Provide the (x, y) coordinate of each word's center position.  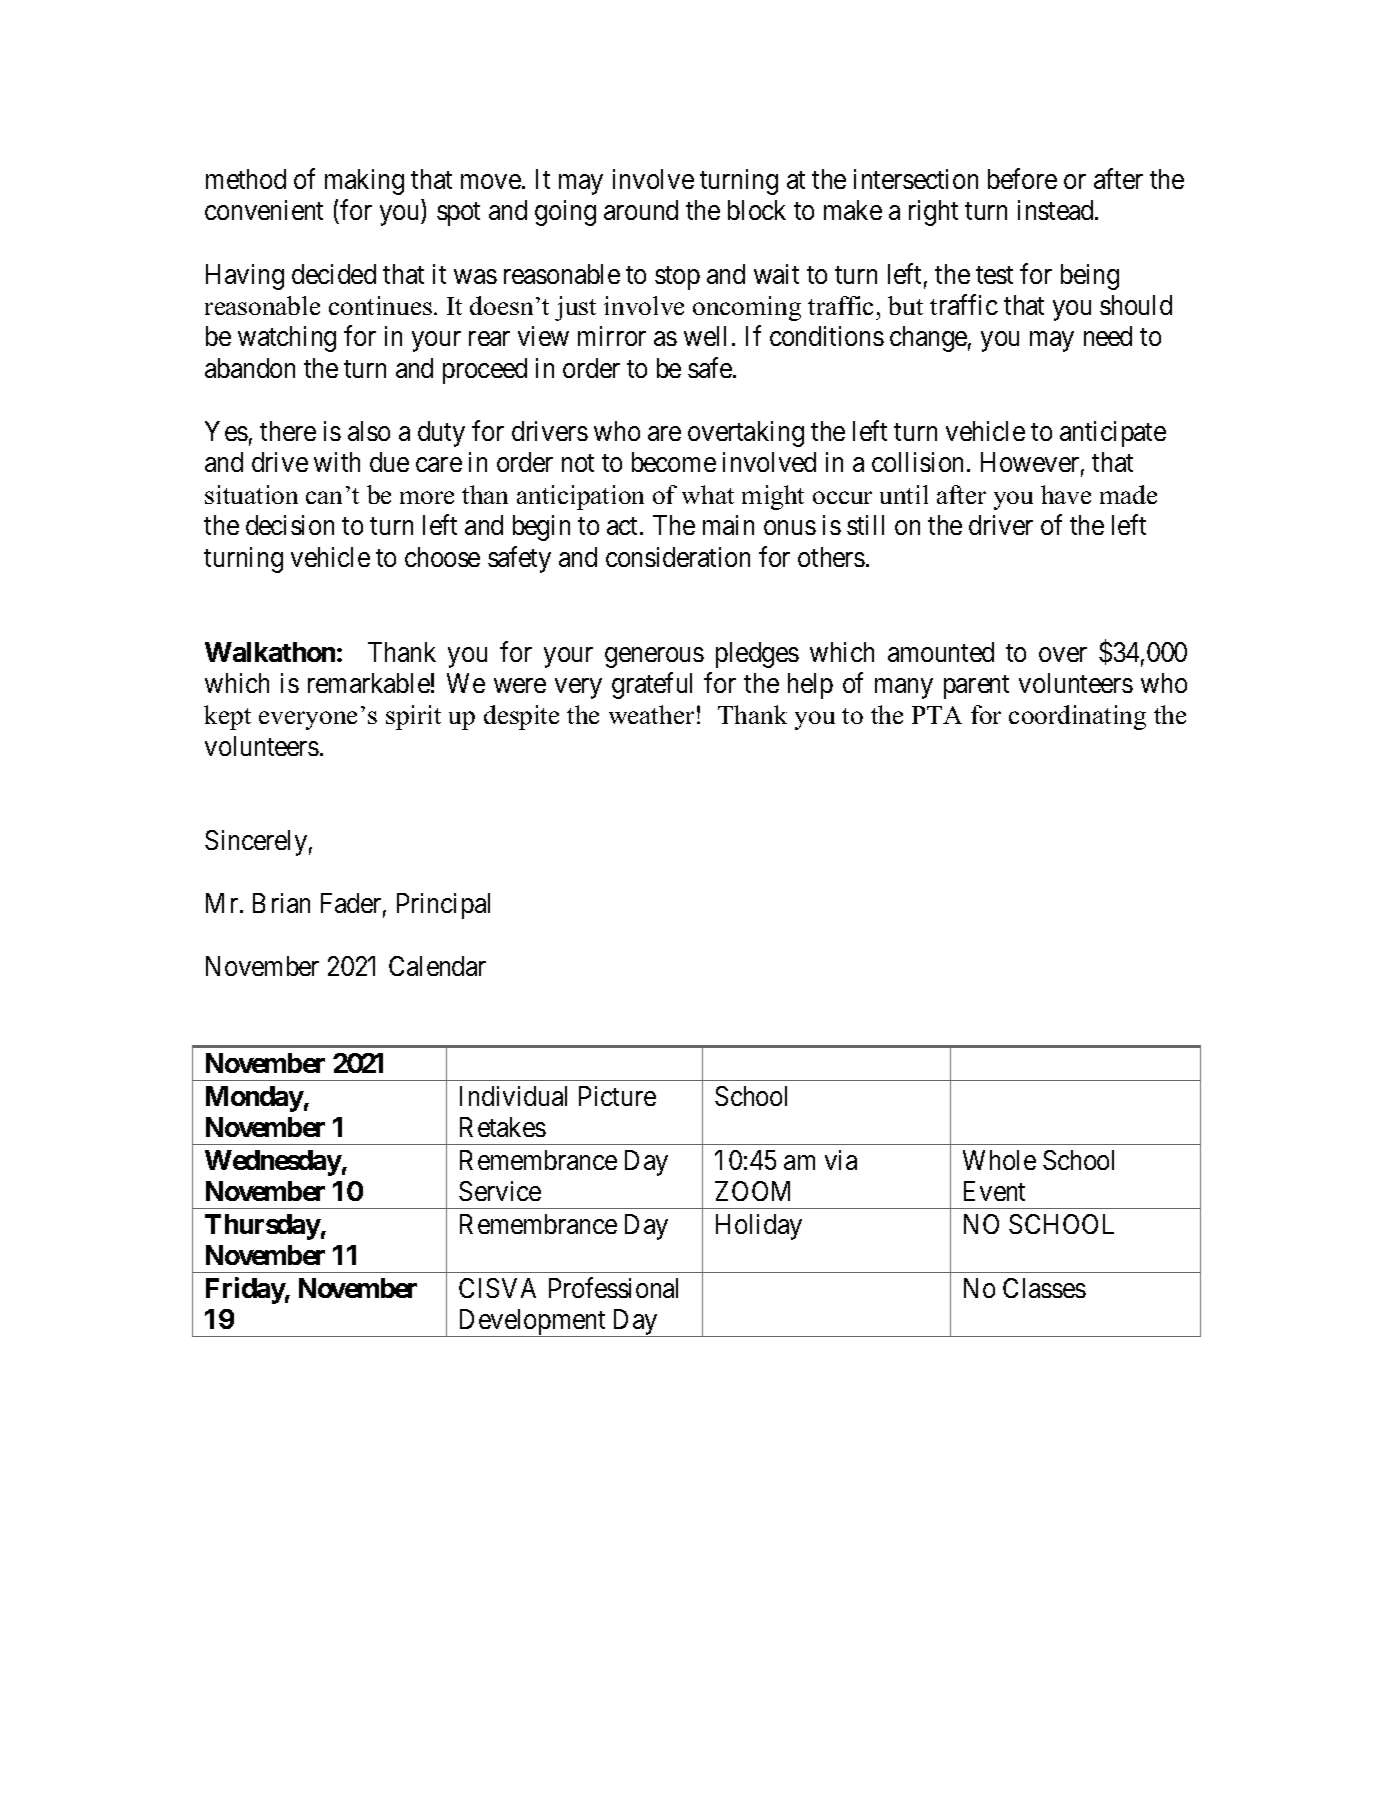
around (641, 210)
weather (651, 714)
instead (1057, 210)
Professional (613, 1287)
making (364, 182)
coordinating (1077, 717)
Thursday (263, 1227)
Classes (1044, 1288)
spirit (413, 717)
